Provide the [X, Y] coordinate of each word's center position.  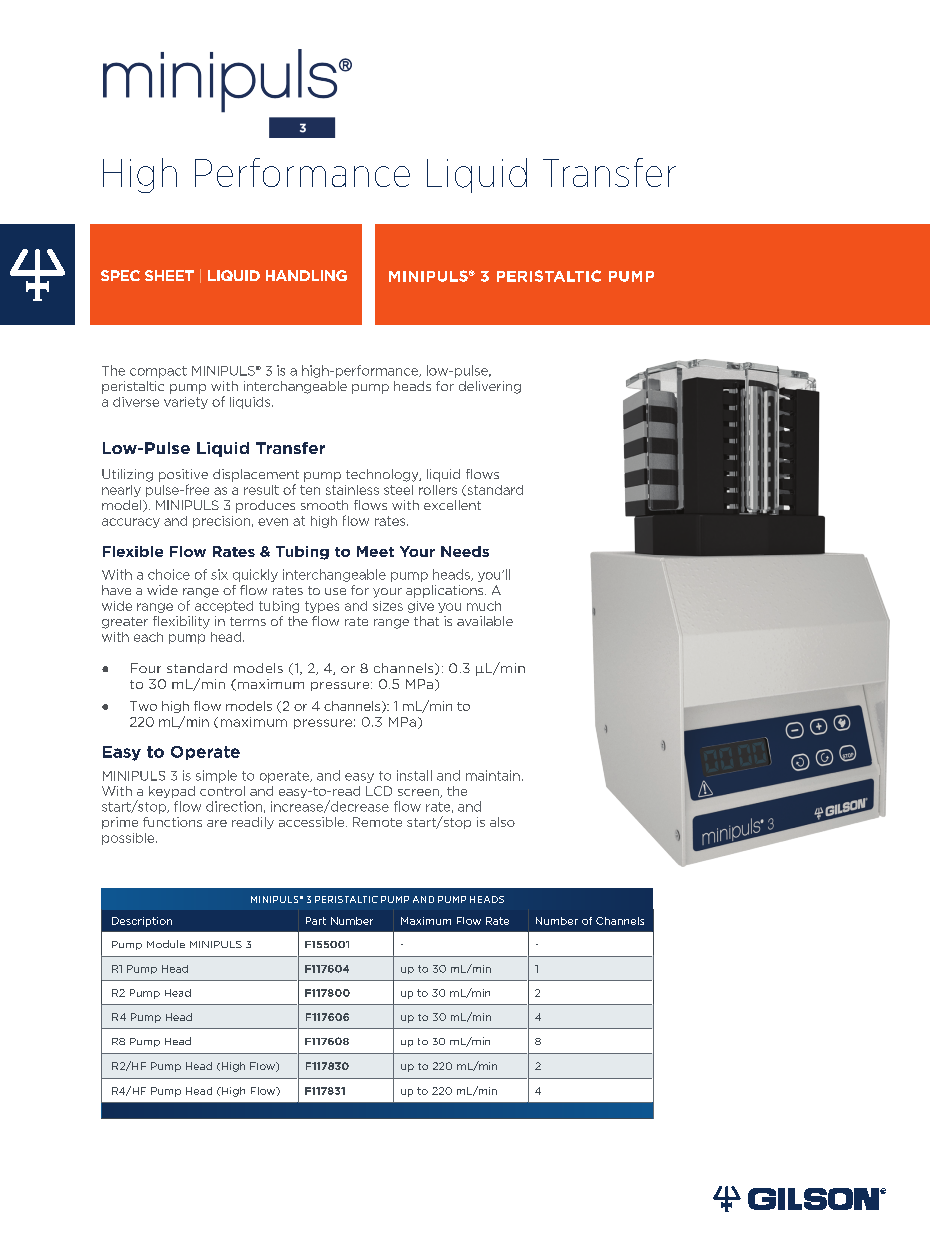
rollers [438, 490]
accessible [313, 822]
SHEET [169, 275]
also [502, 822]
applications [446, 591]
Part [316, 921]
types [322, 607]
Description [142, 922]
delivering [490, 387]
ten [310, 490]
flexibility [181, 622]
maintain [493, 775]
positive [183, 475]
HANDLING [306, 275]
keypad [172, 792]
